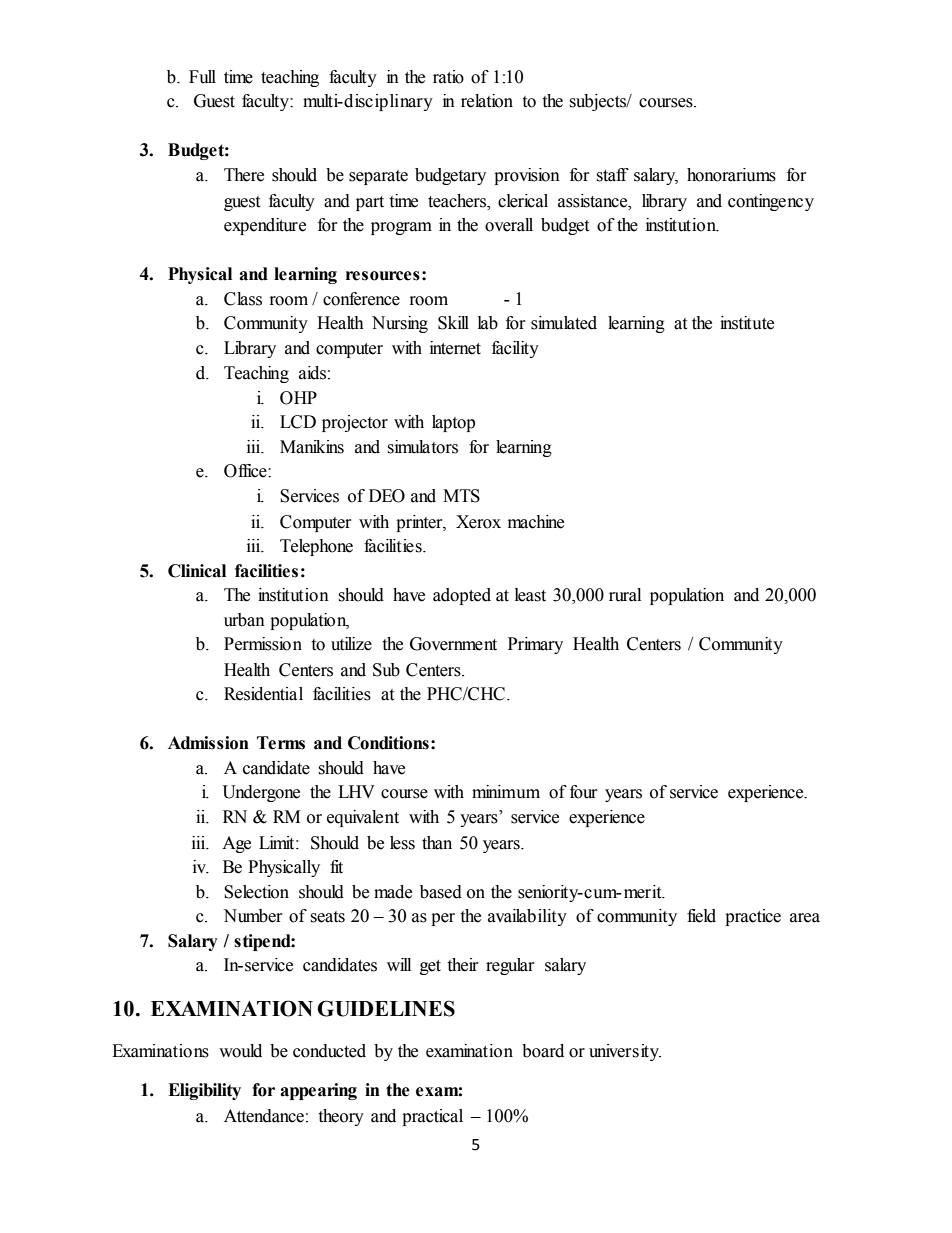  What do you see at coordinates (747, 323) in the screenshot?
I see `institute` at bounding box center [747, 323].
